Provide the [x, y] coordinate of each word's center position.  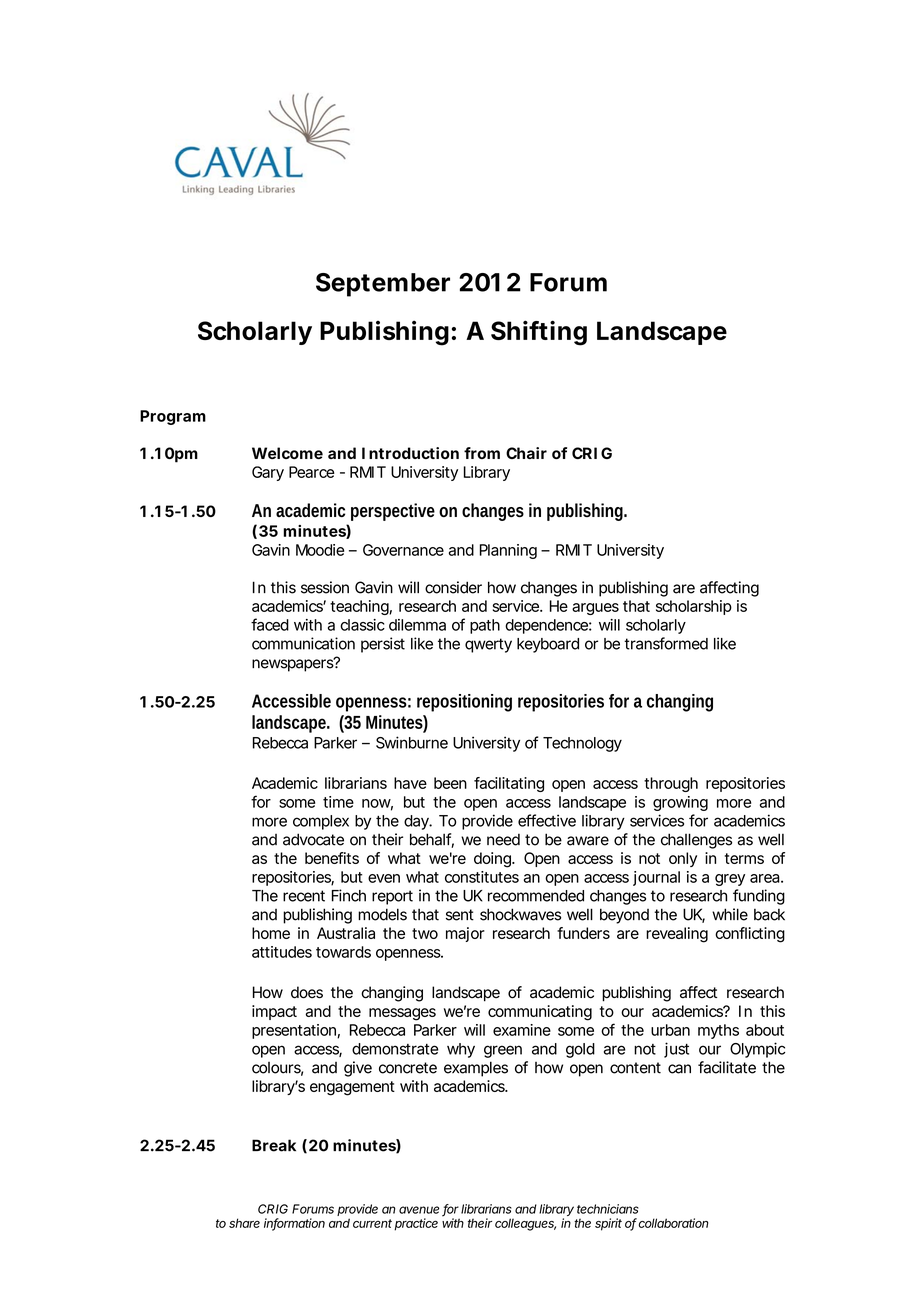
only [683, 859]
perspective [393, 512]
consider [453, 587]
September [382, 285]
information [294, 1224]
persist [383, 645]
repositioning [464, 703]
